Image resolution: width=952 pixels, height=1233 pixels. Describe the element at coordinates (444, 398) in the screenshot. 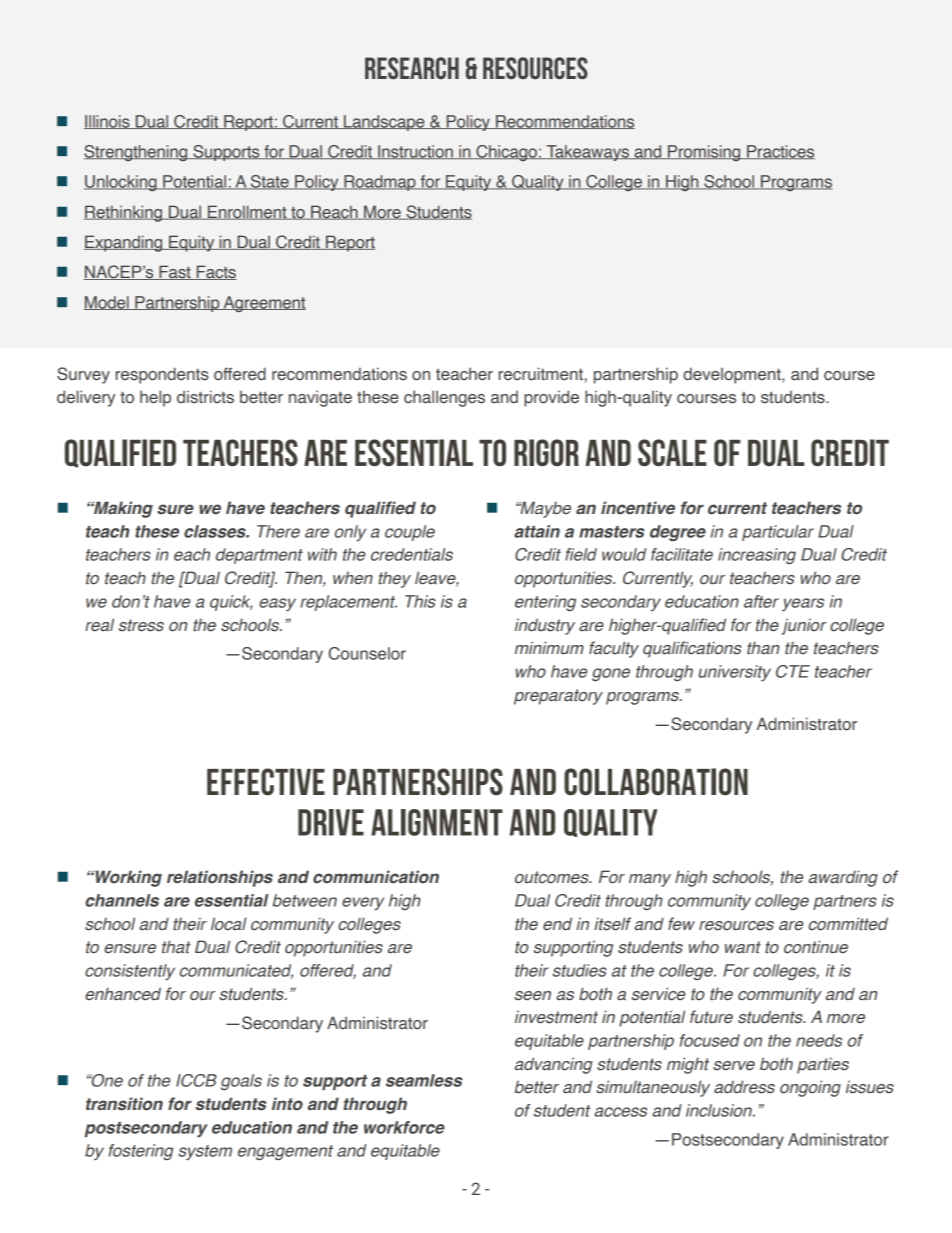

I see `challenges` at that location.
